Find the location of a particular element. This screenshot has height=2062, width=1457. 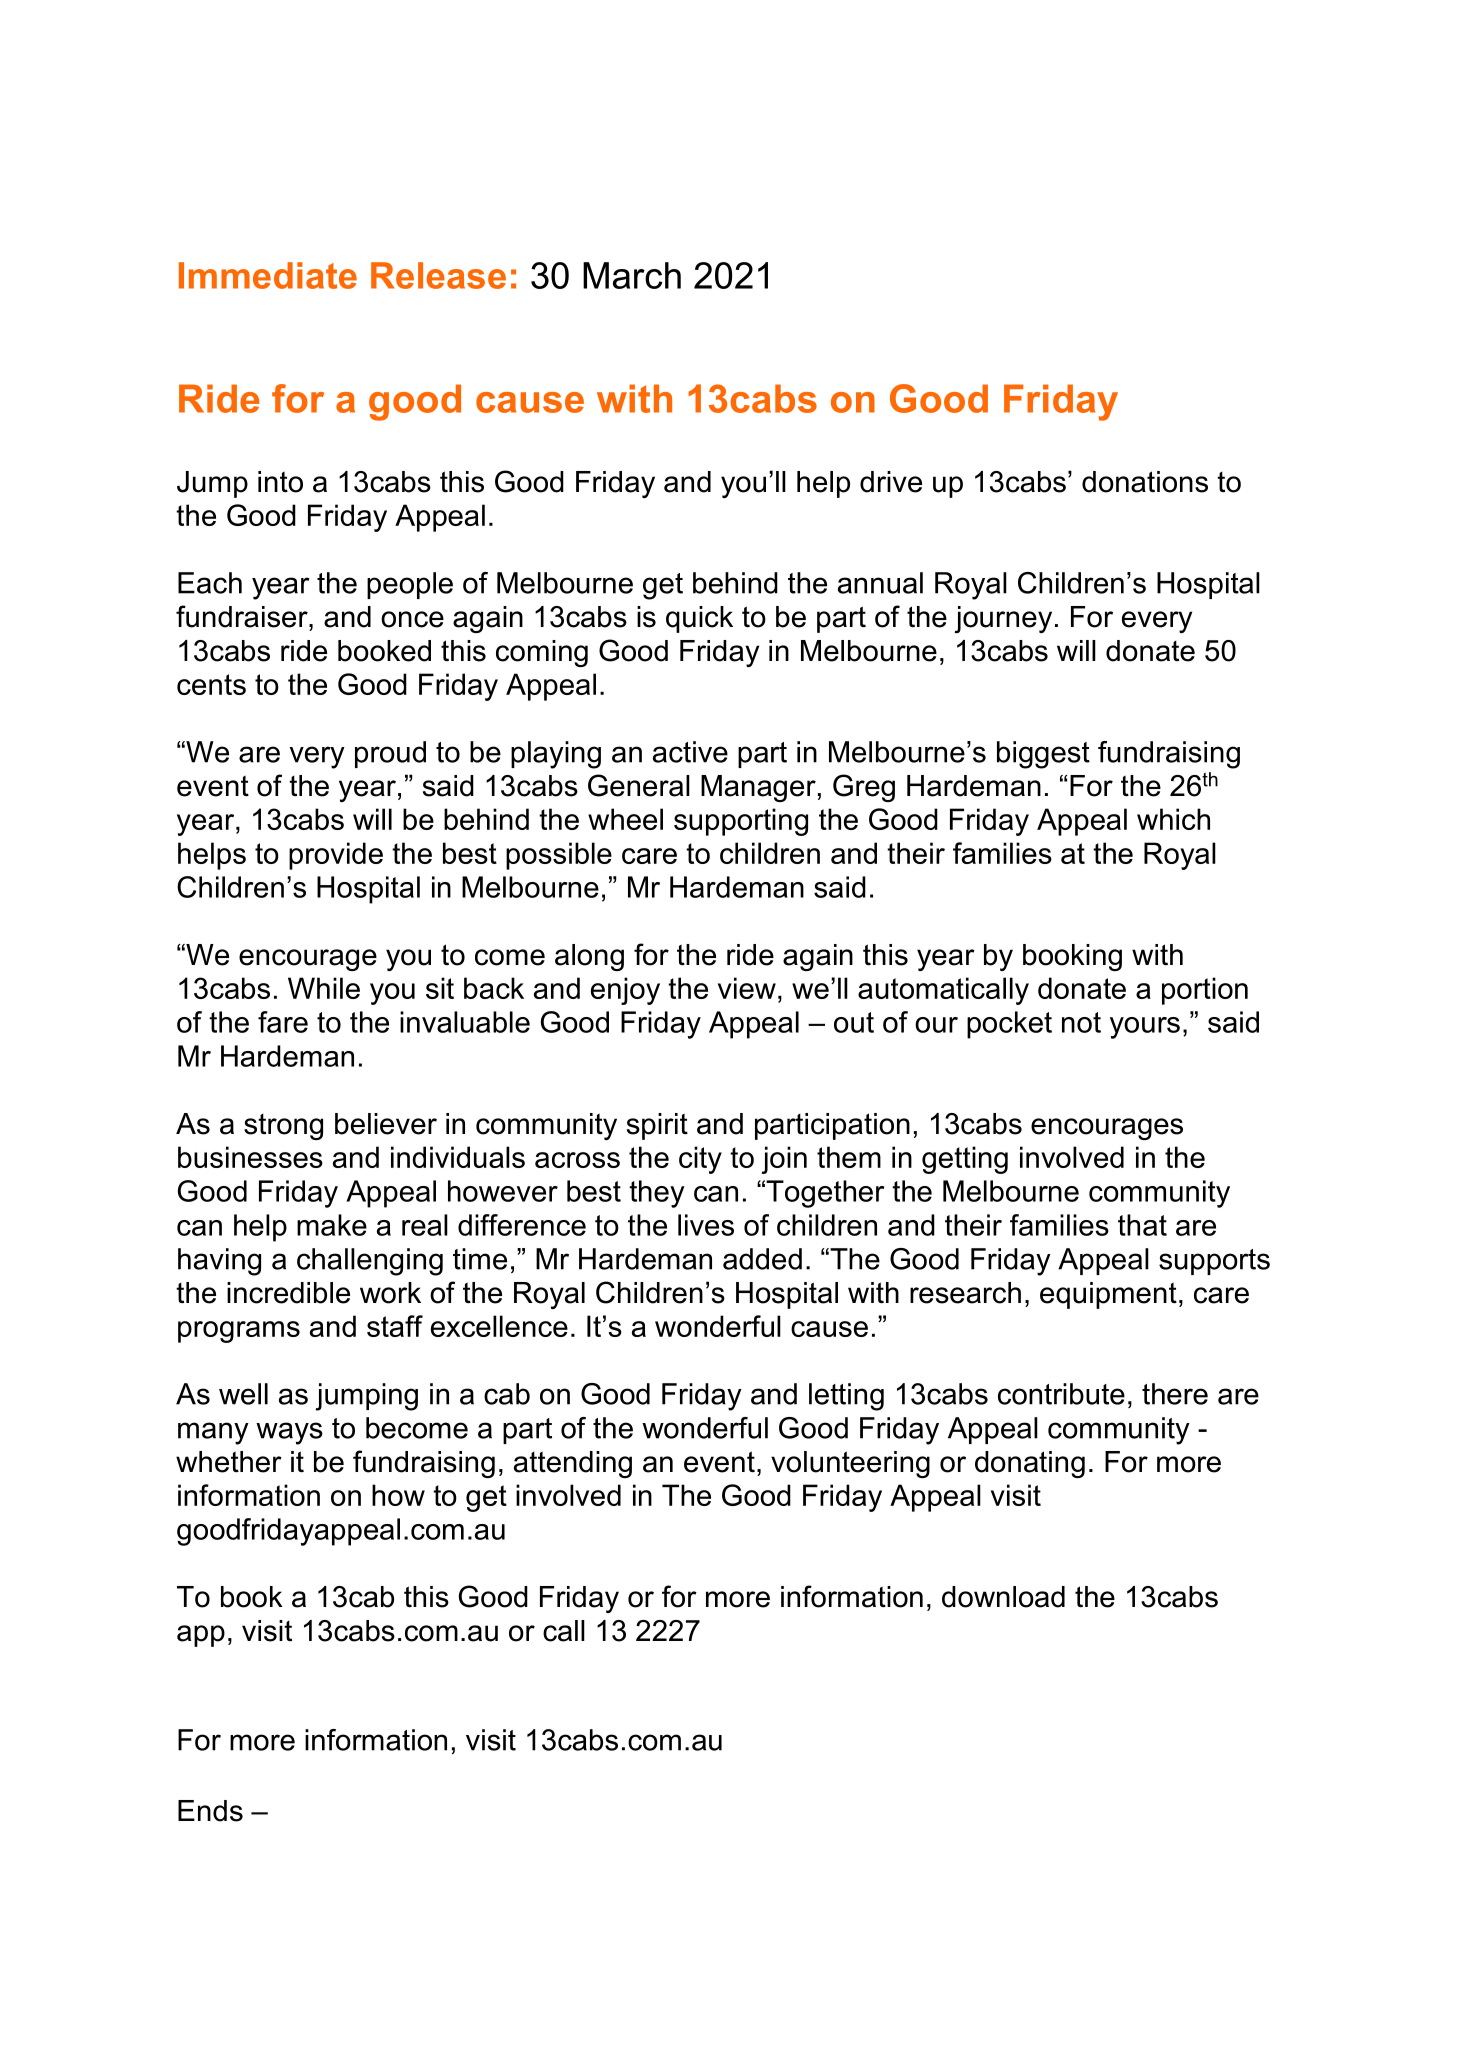

letting is located at coordinates (846, 1397).
